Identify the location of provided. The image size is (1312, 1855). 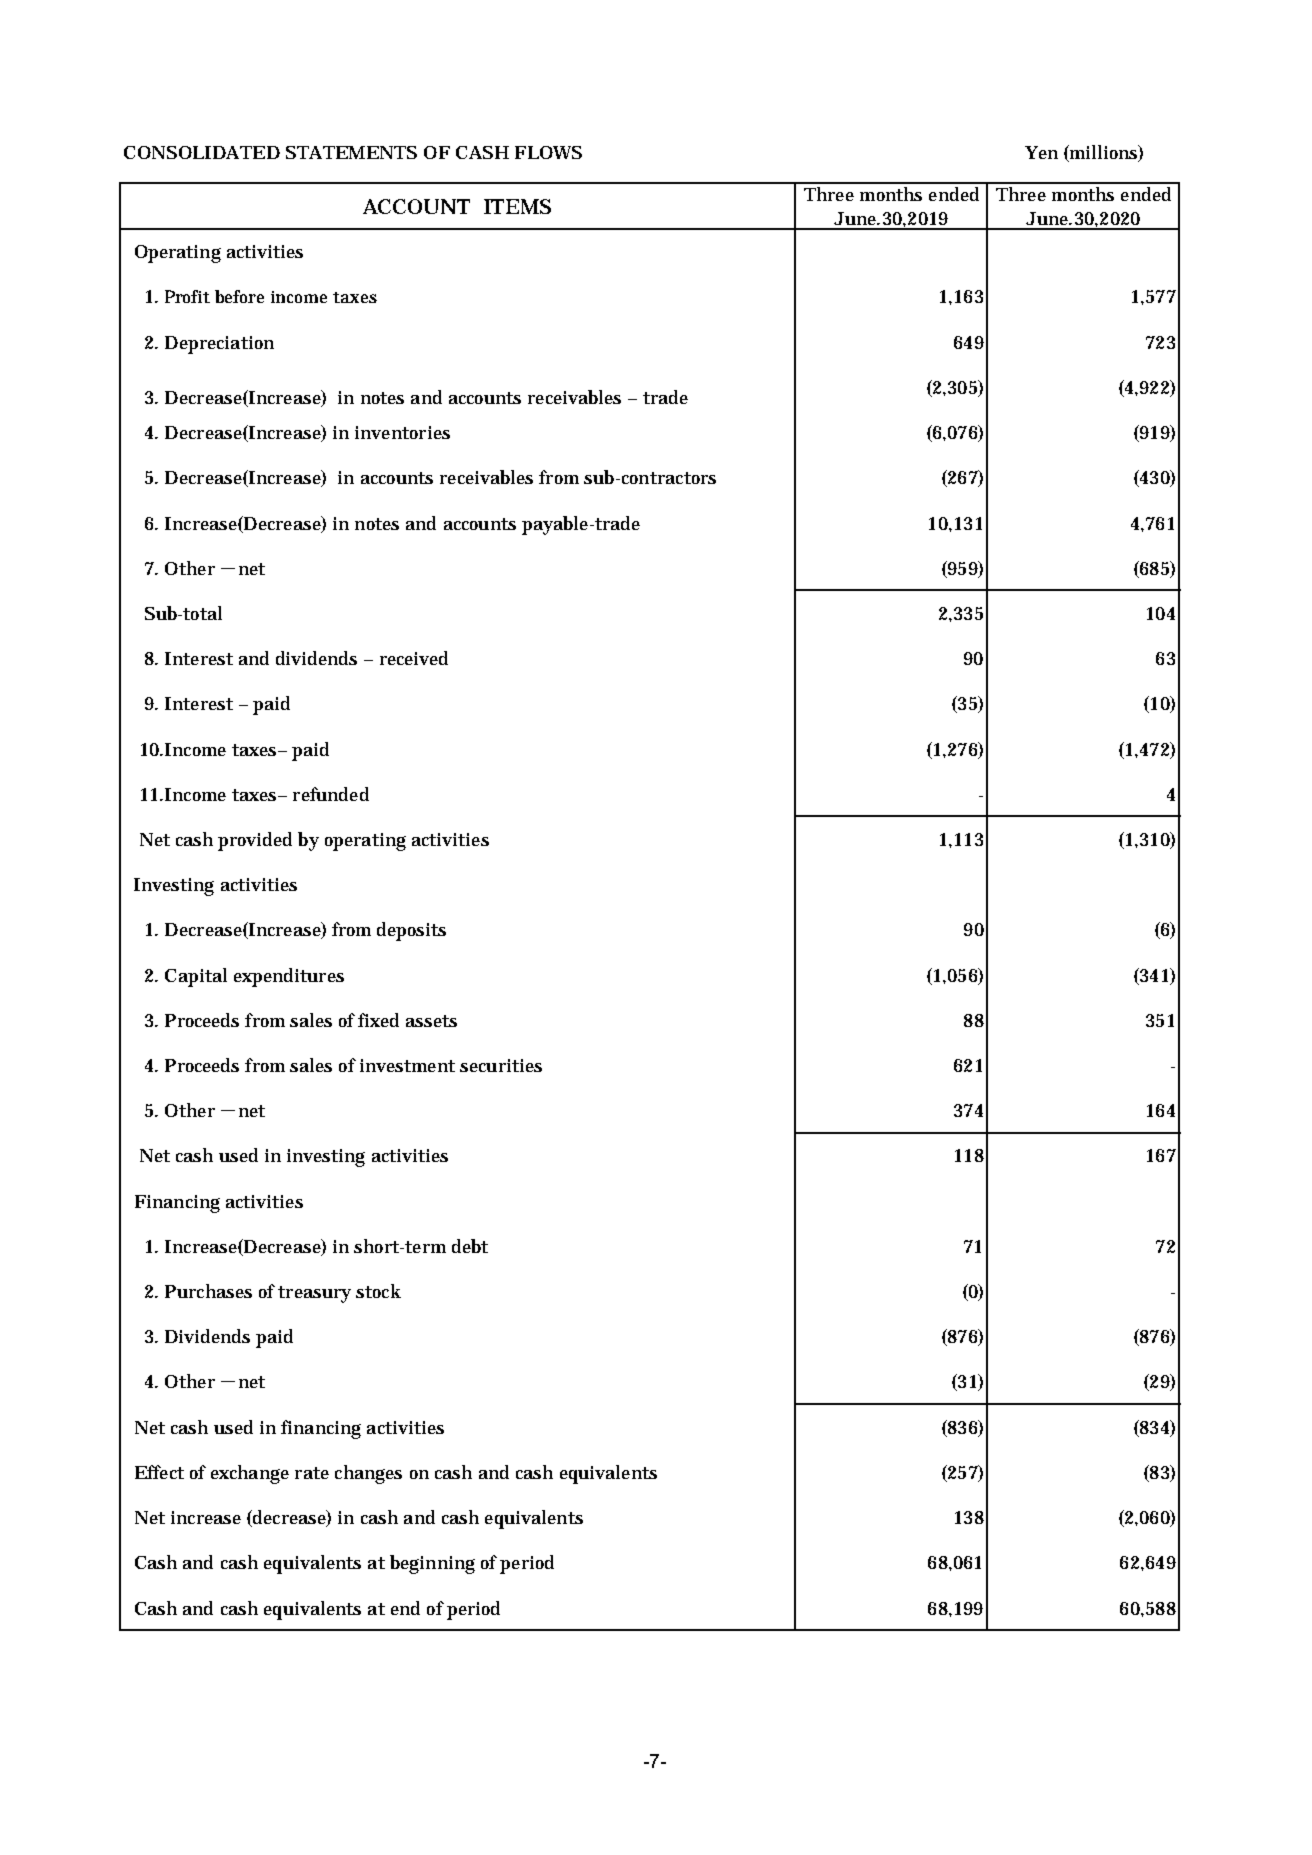
(255, 841).
